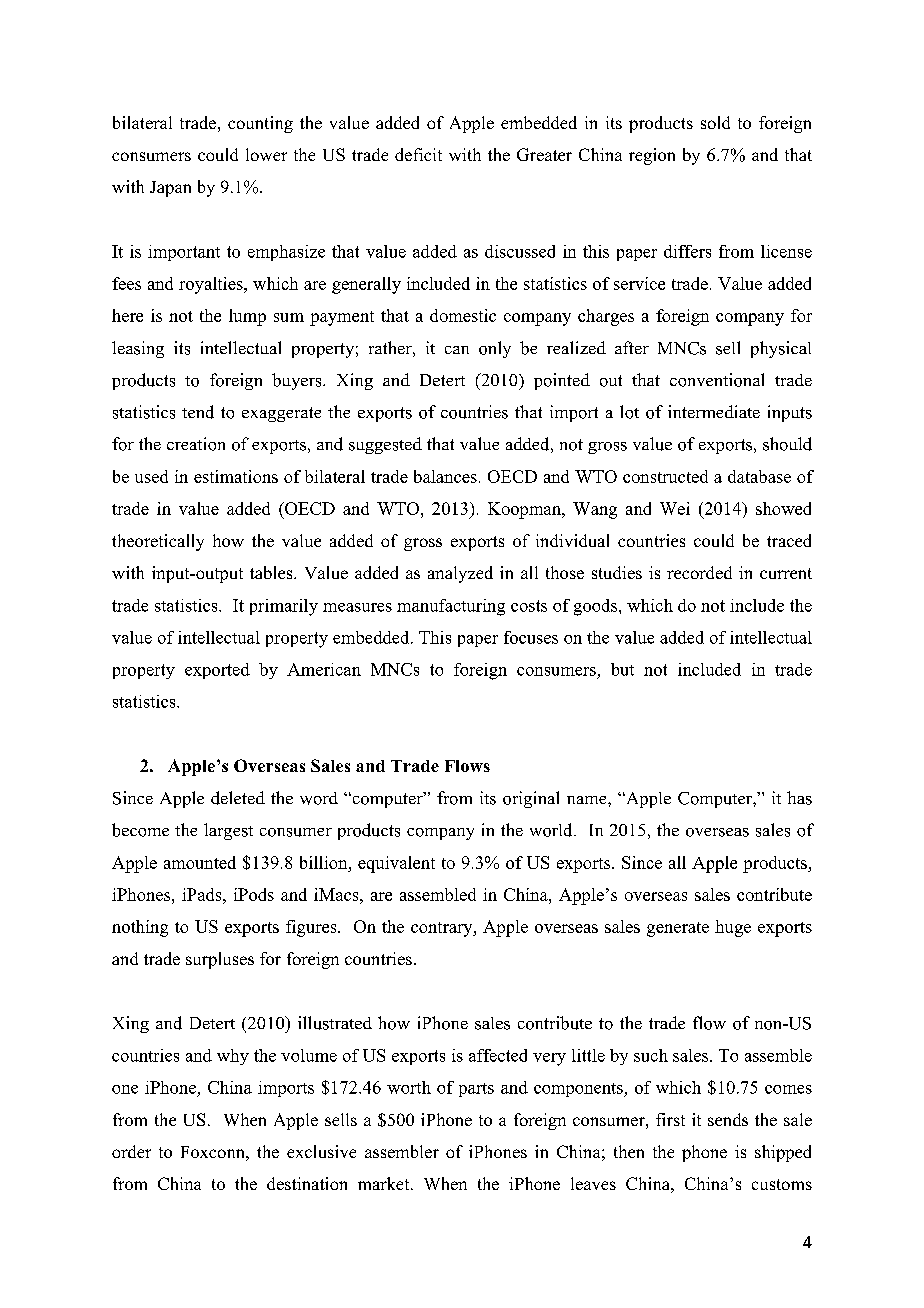 This screenshot has height=1308, width=924. I want to click on Japan, so click(170, 189).
